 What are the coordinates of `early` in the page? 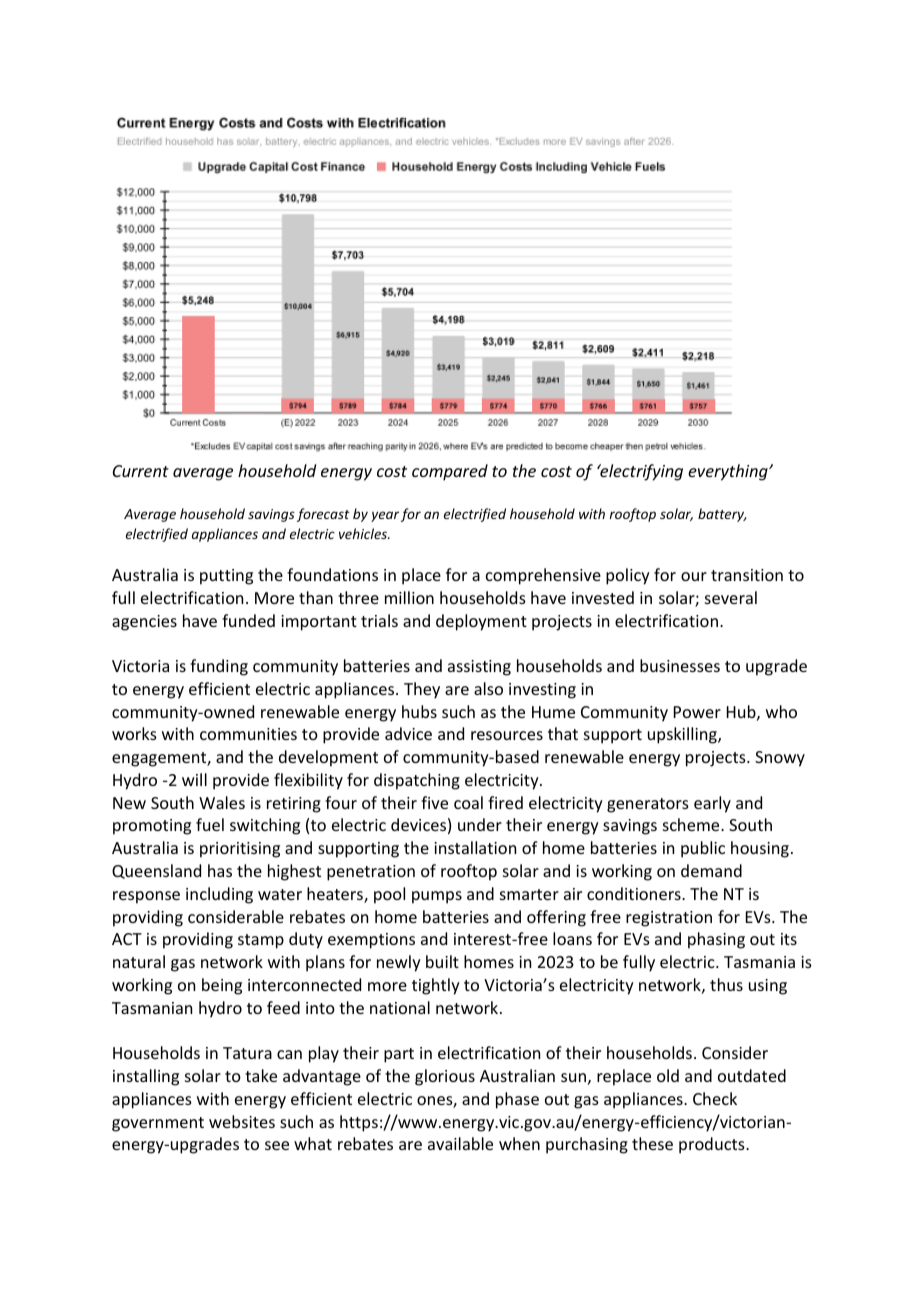 It's located at (712, 804).
